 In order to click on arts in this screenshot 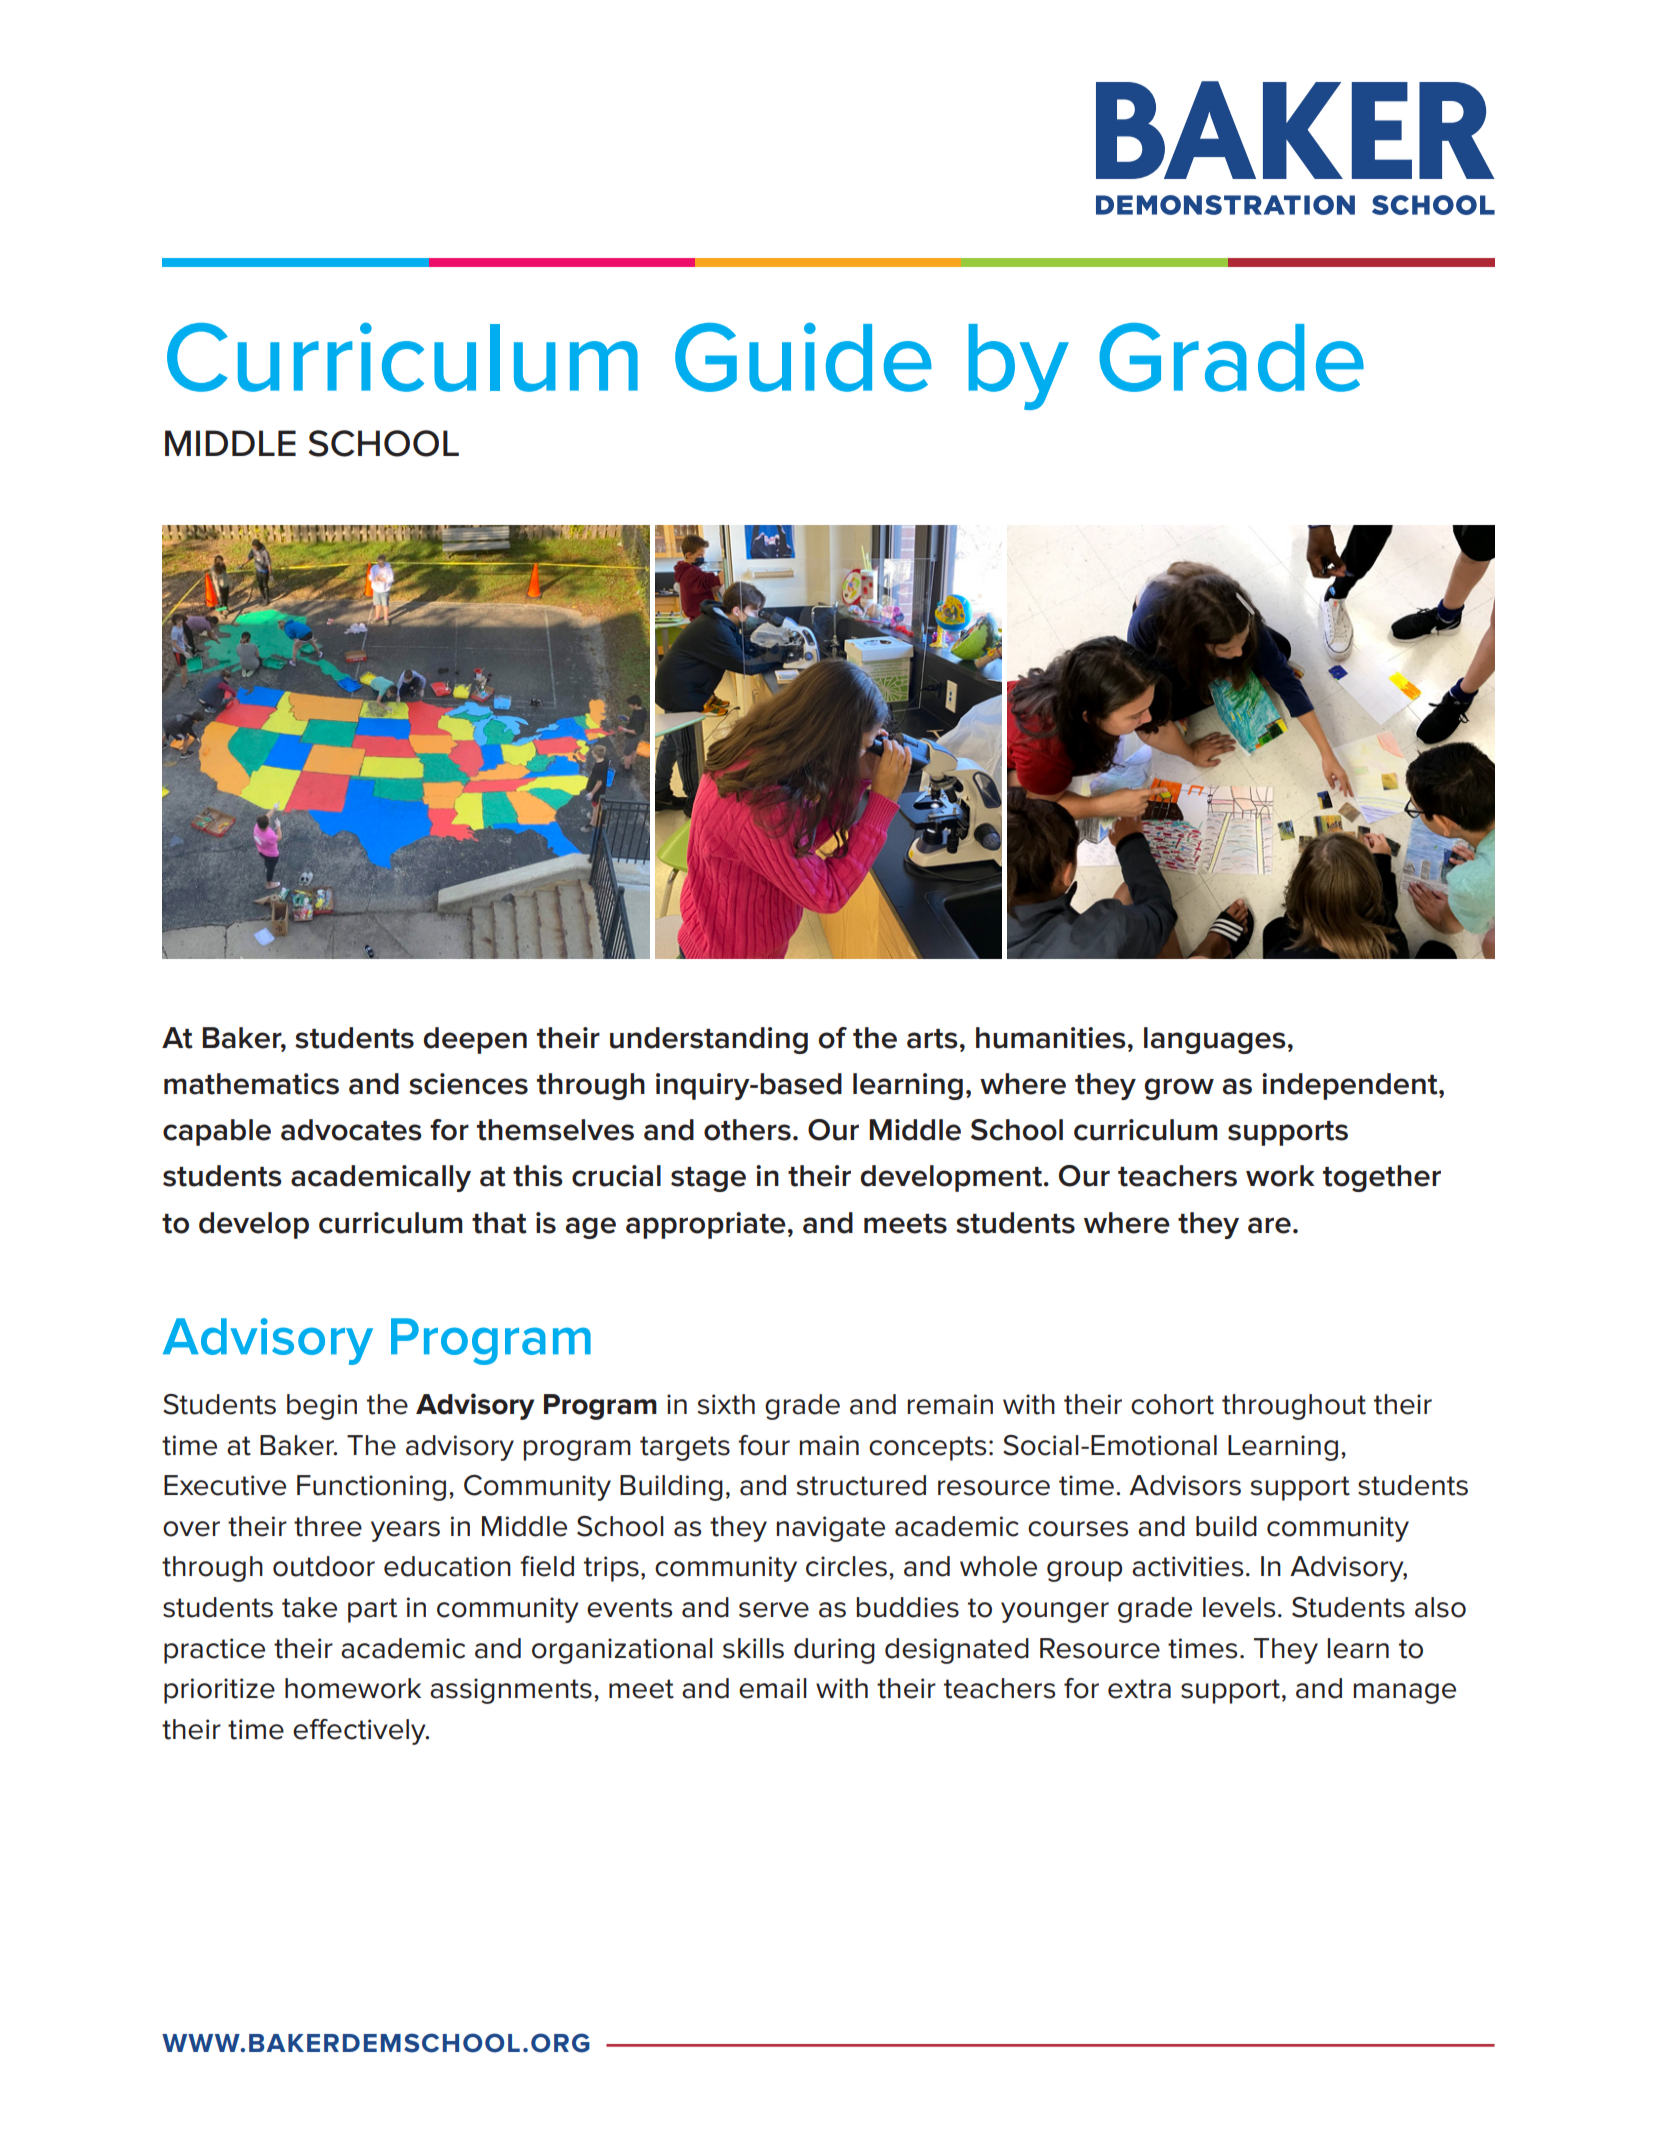, I will do `click(932, 1039)`.
